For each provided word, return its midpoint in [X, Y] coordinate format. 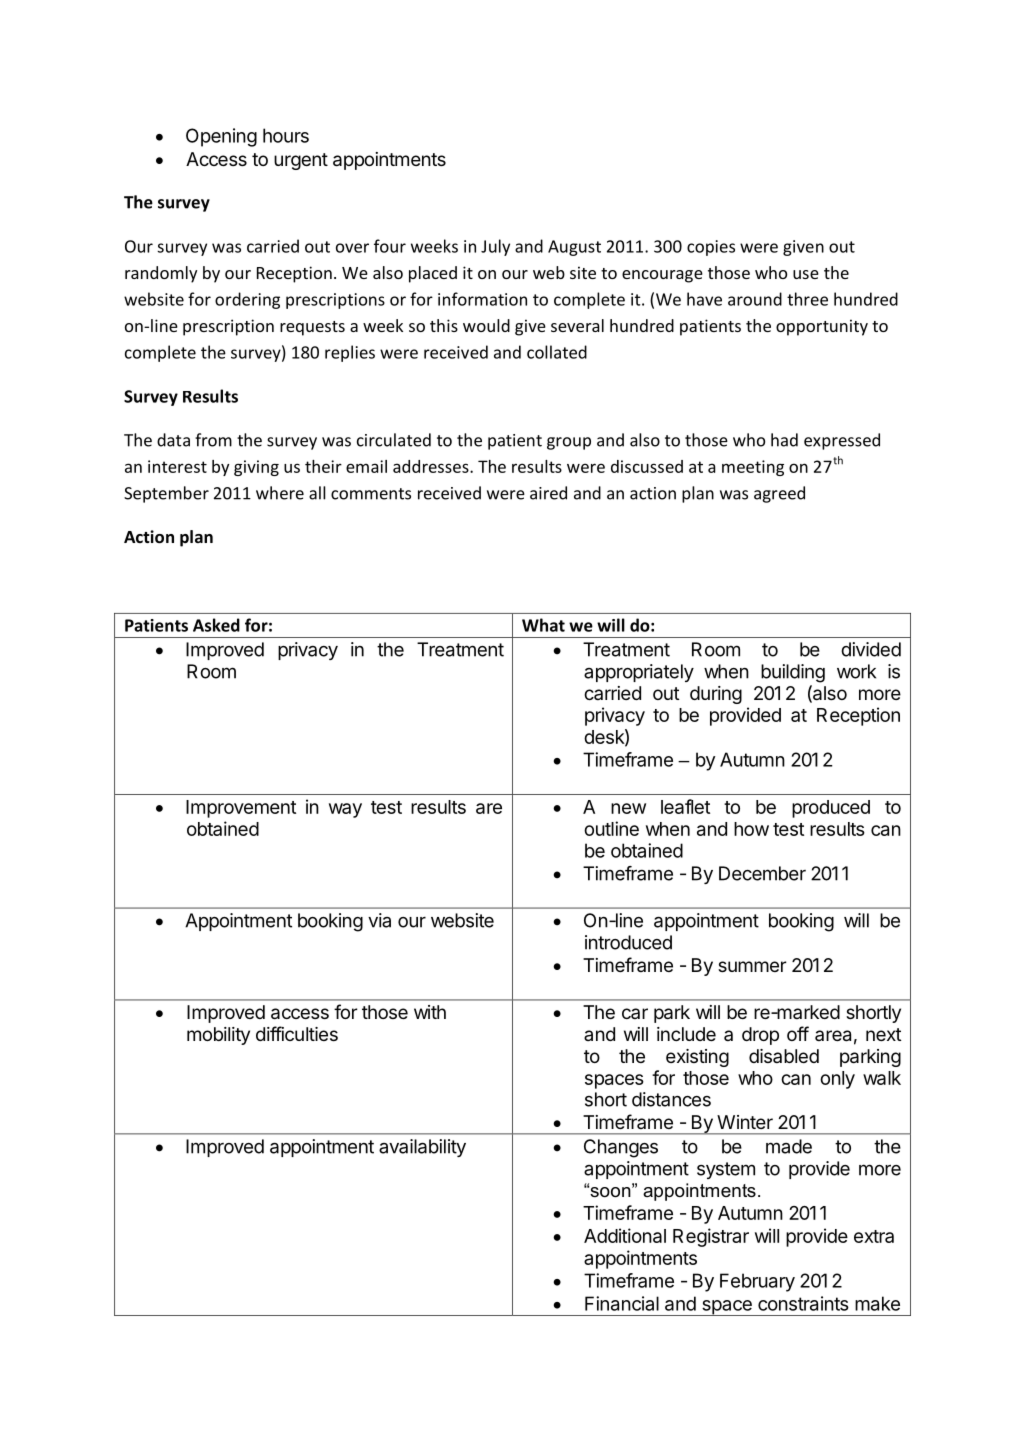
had [784, 440]
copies [711, 248]
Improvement [241, 809]
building [793, 673]
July [495, 247]
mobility [218, 1036]
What [543, 625]
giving [256, 468]
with [430, 1012]
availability [422, 1148]
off [798, 1033]
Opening [221, 137]
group [569, 443]
